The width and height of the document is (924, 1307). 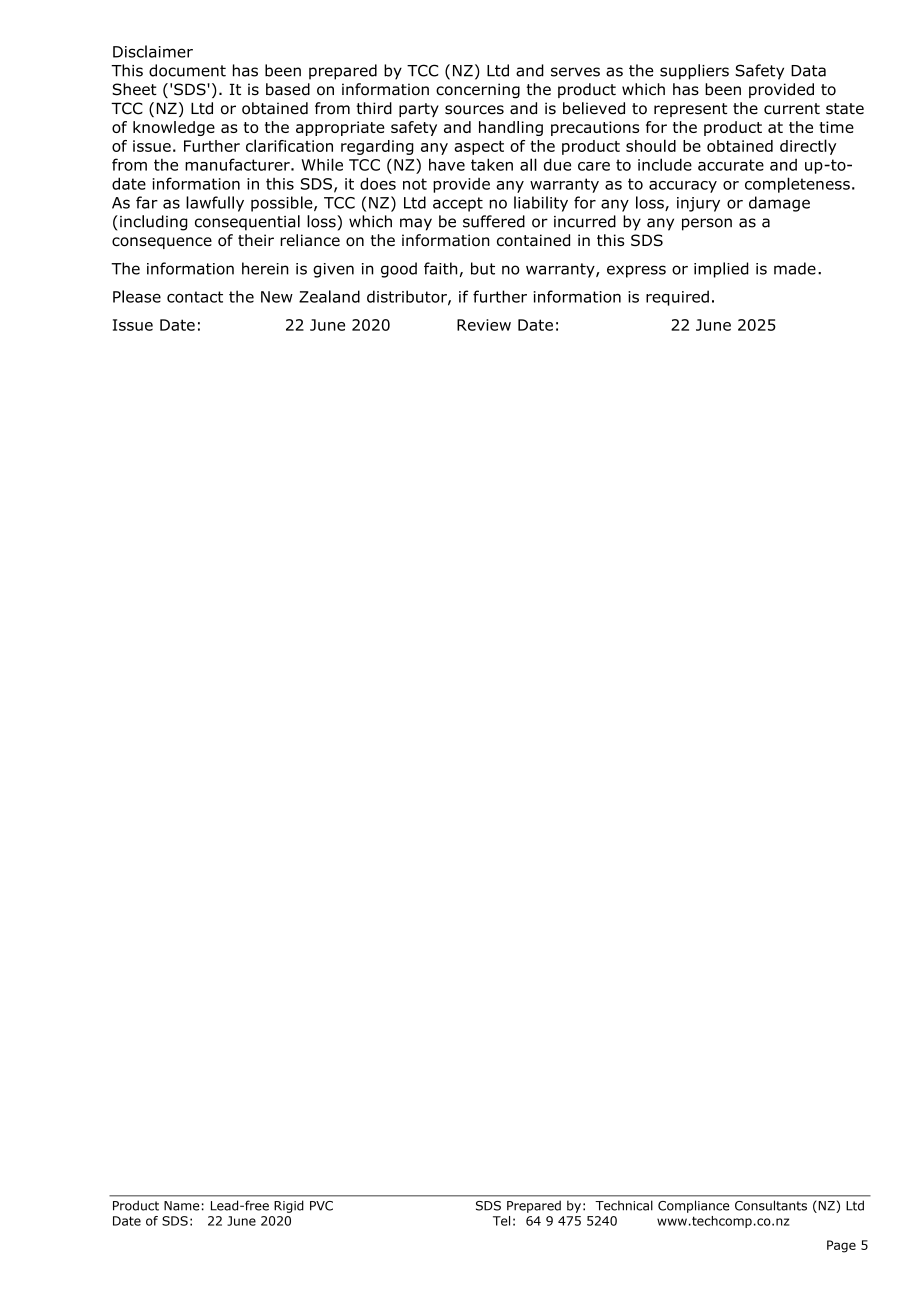 I want to click on Consultants, so click(x=771, y=1205).
